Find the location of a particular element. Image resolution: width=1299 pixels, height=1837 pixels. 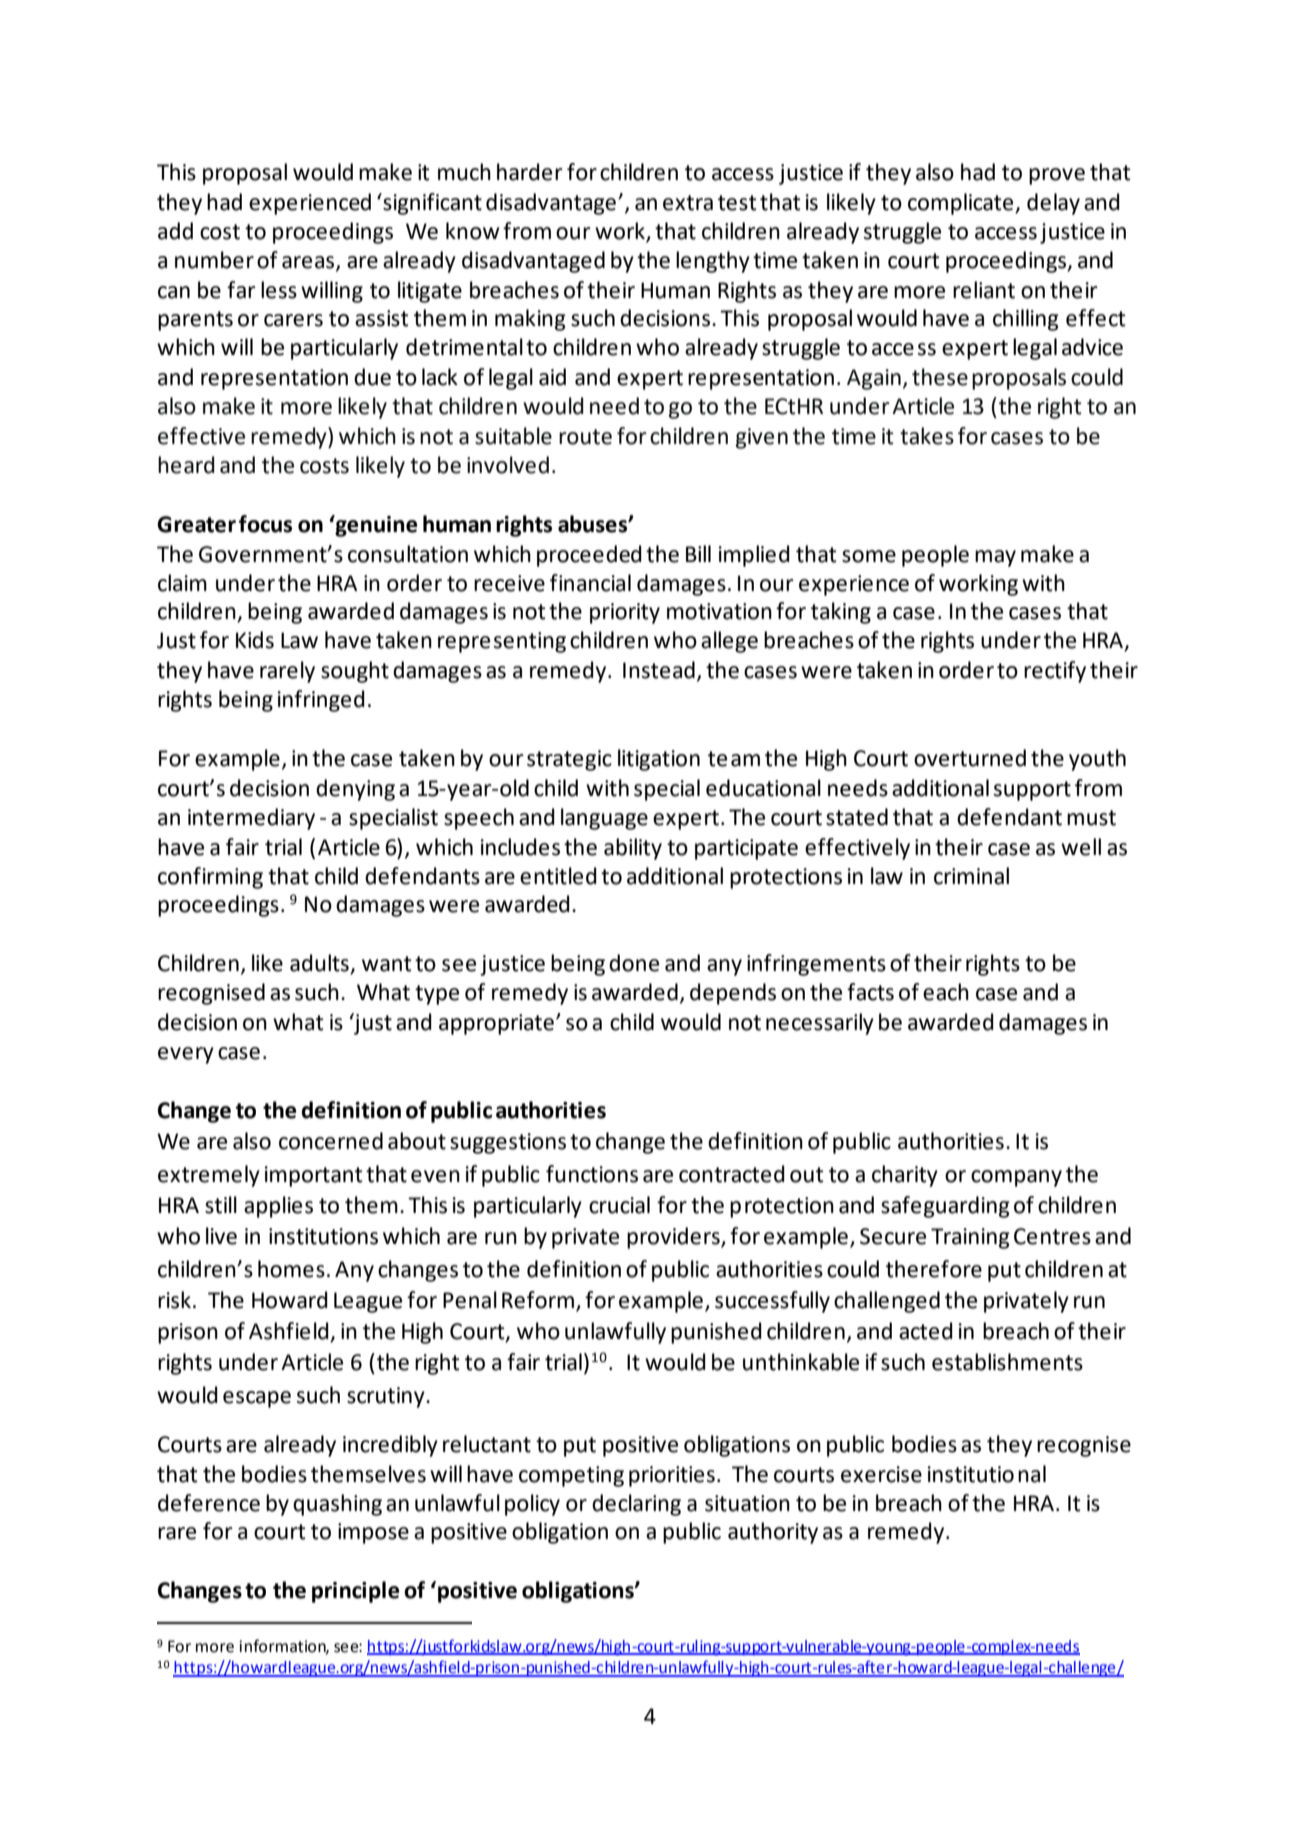

complicate is located at coordinates (962, 204).
